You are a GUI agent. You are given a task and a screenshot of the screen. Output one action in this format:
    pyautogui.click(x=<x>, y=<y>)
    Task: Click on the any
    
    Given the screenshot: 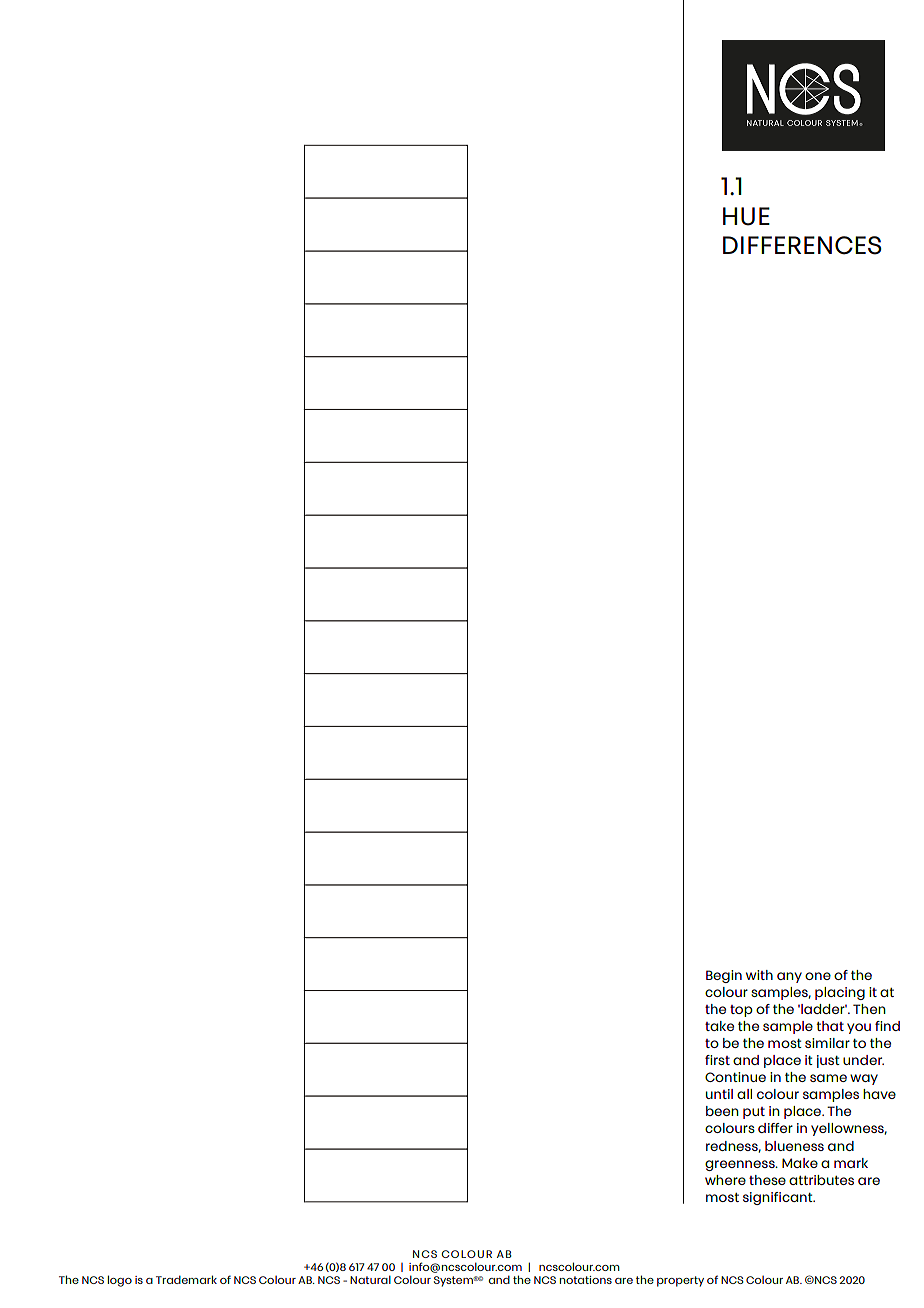 What is the action you would take?
    pyautogui.click(x=789, y=977)
